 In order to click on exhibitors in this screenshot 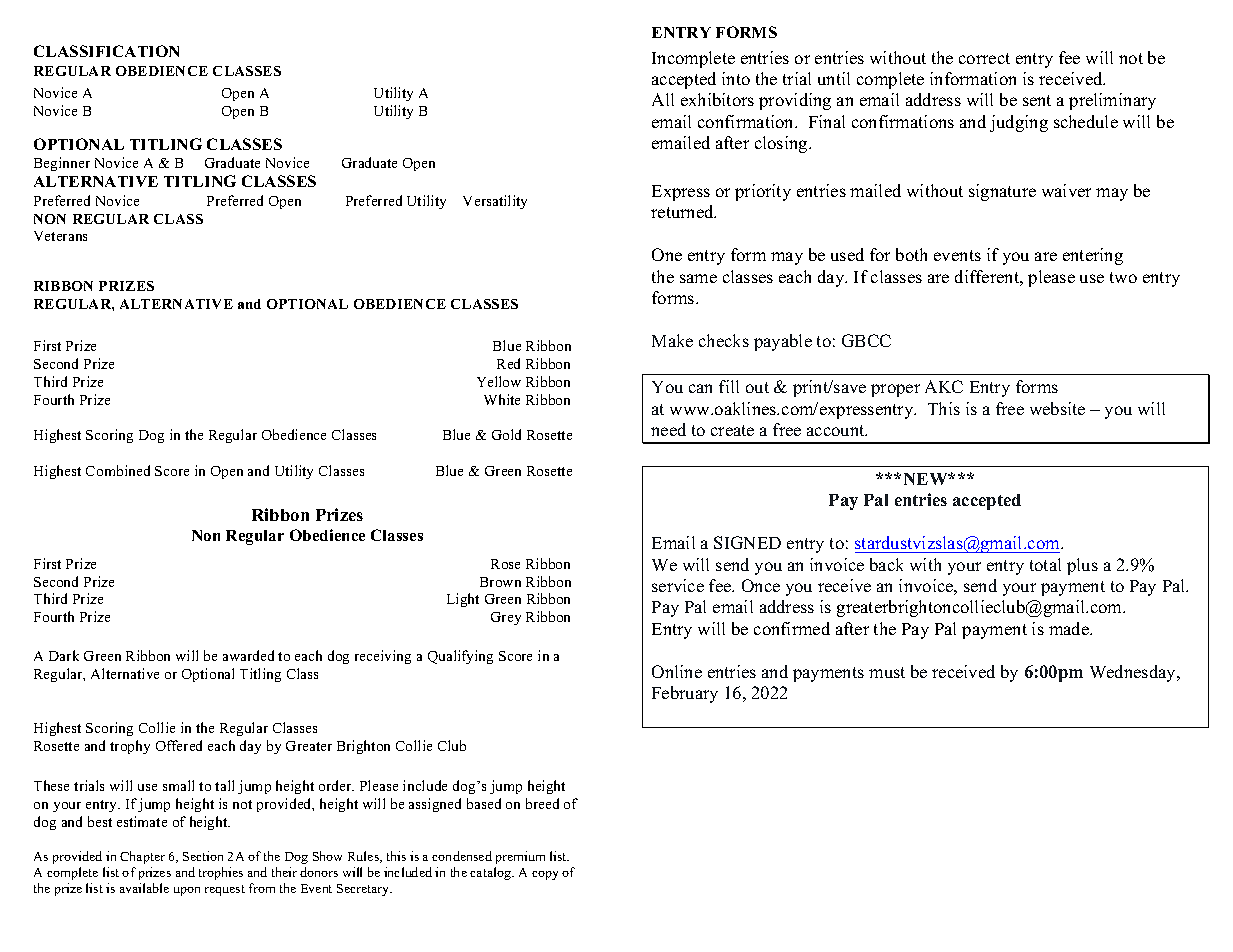, I will do `click(717, 99)`.
